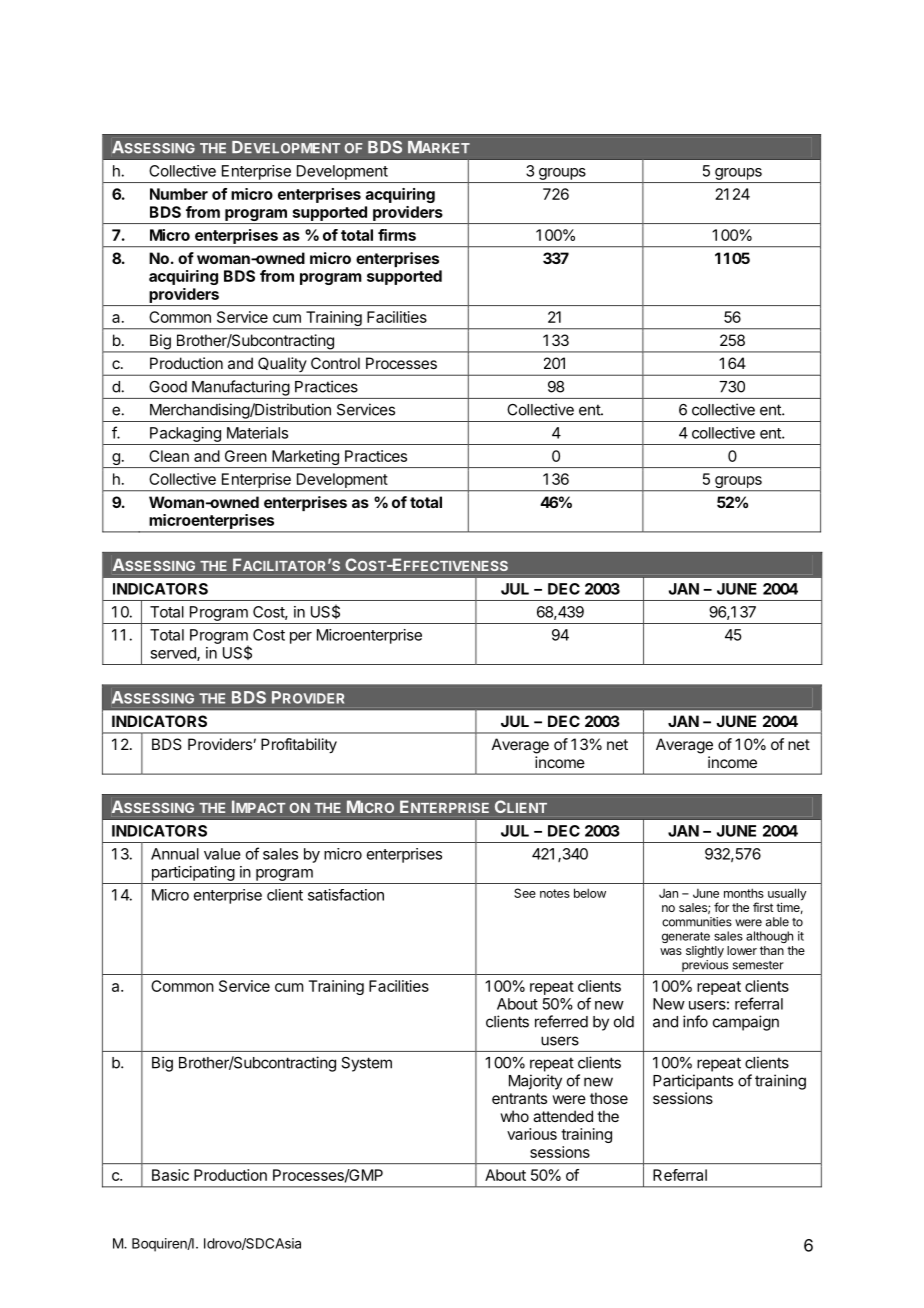  Describe the element at coordinates (744, 893) in the page. I see `months` at that location.
